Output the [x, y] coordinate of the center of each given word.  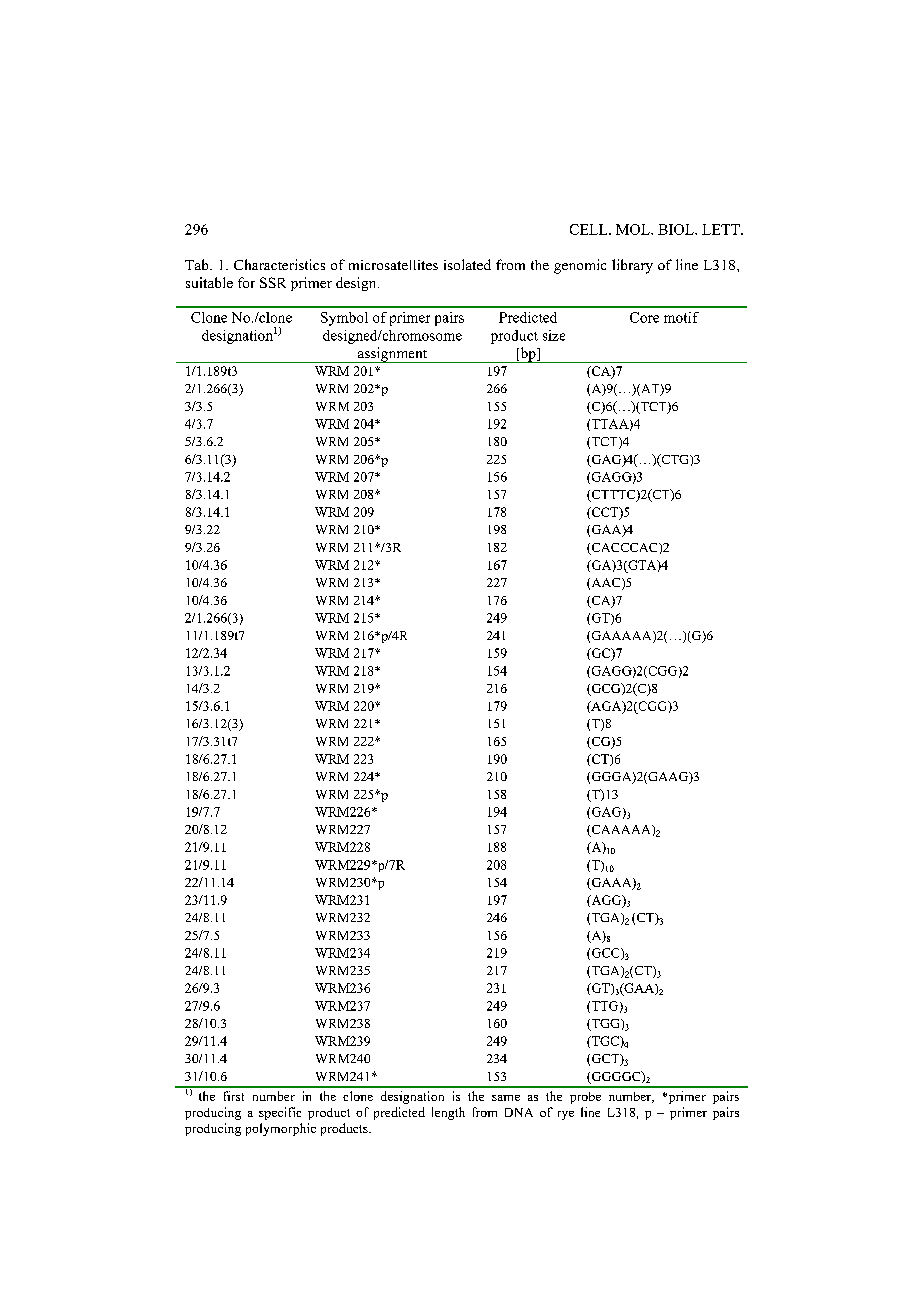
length [448, 1113]
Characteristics [279, 264]
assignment [392, 355]
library [632, 266]
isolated [467, 264]
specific [280, 1113]
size [554, 335]
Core [644, 317]
